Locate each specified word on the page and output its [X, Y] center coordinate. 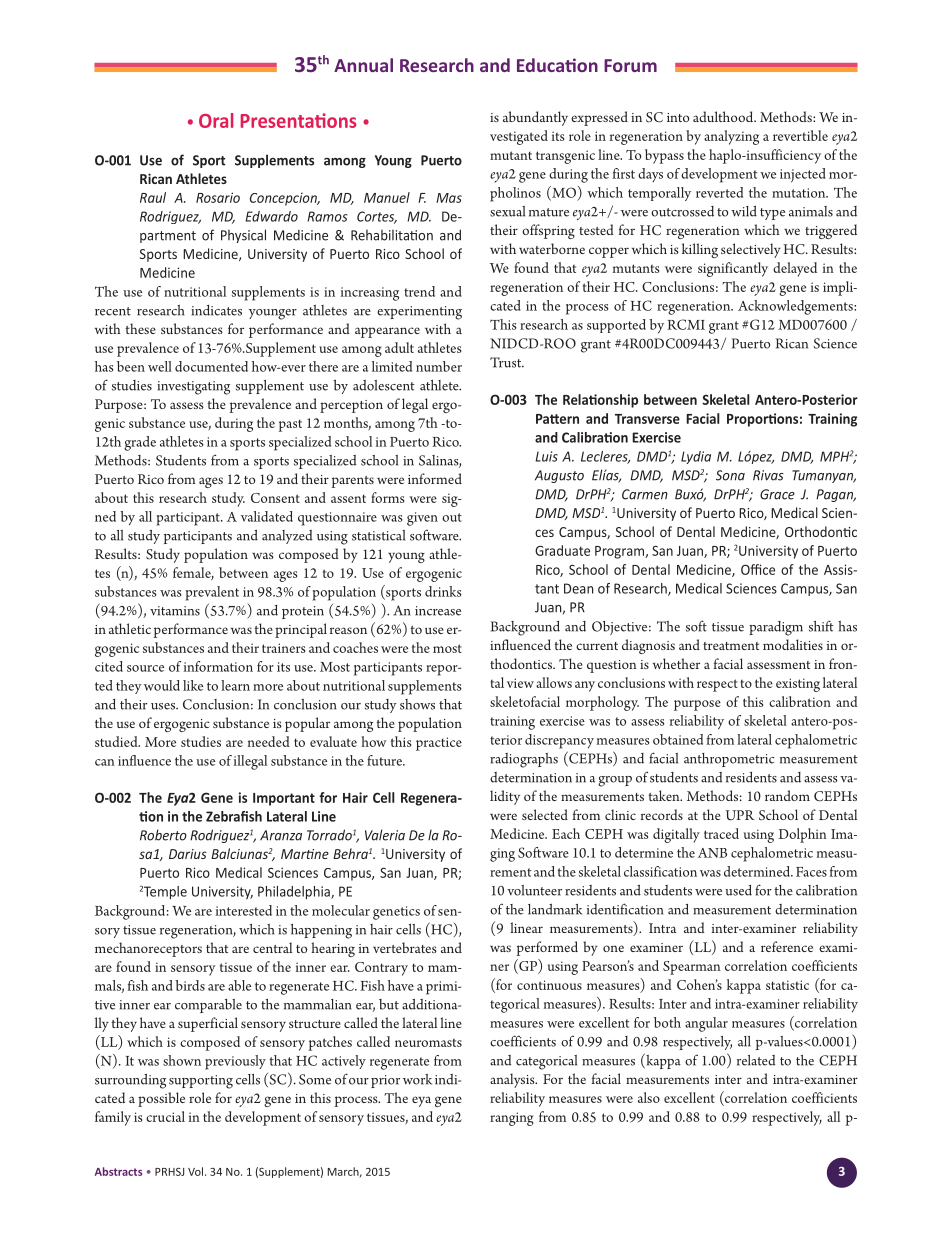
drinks [443, 591]
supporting [201, 1082]
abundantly [535, 118]
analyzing [731, 137]
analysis [513, 1080]
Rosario [218, 197]
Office [758, 569]
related [756, 1060]
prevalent [212, 593]
